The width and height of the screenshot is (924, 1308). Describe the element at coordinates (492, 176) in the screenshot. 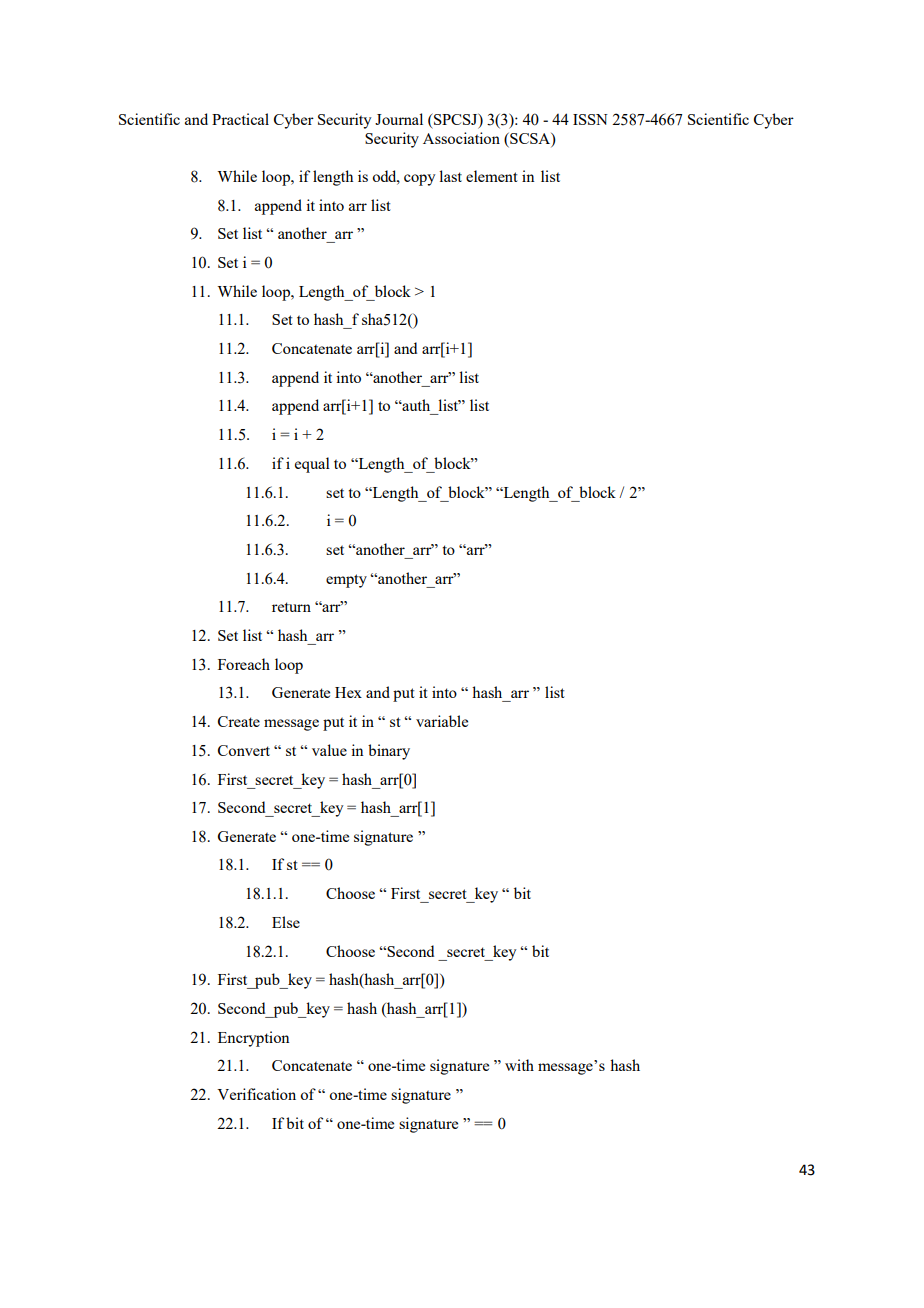

I see `element` at that location.
